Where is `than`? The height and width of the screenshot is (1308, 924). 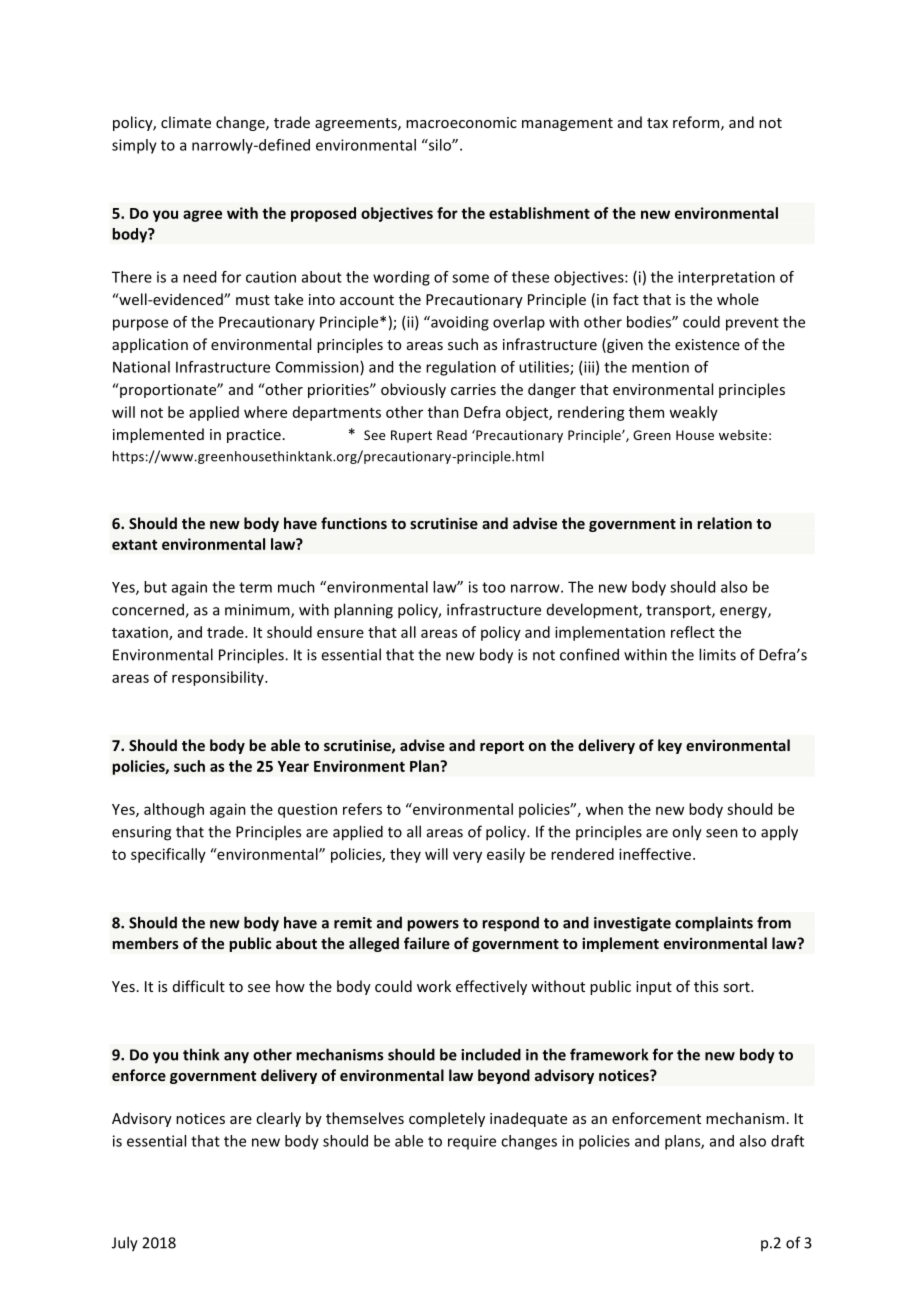 than is located at coordinates (443, 412).
